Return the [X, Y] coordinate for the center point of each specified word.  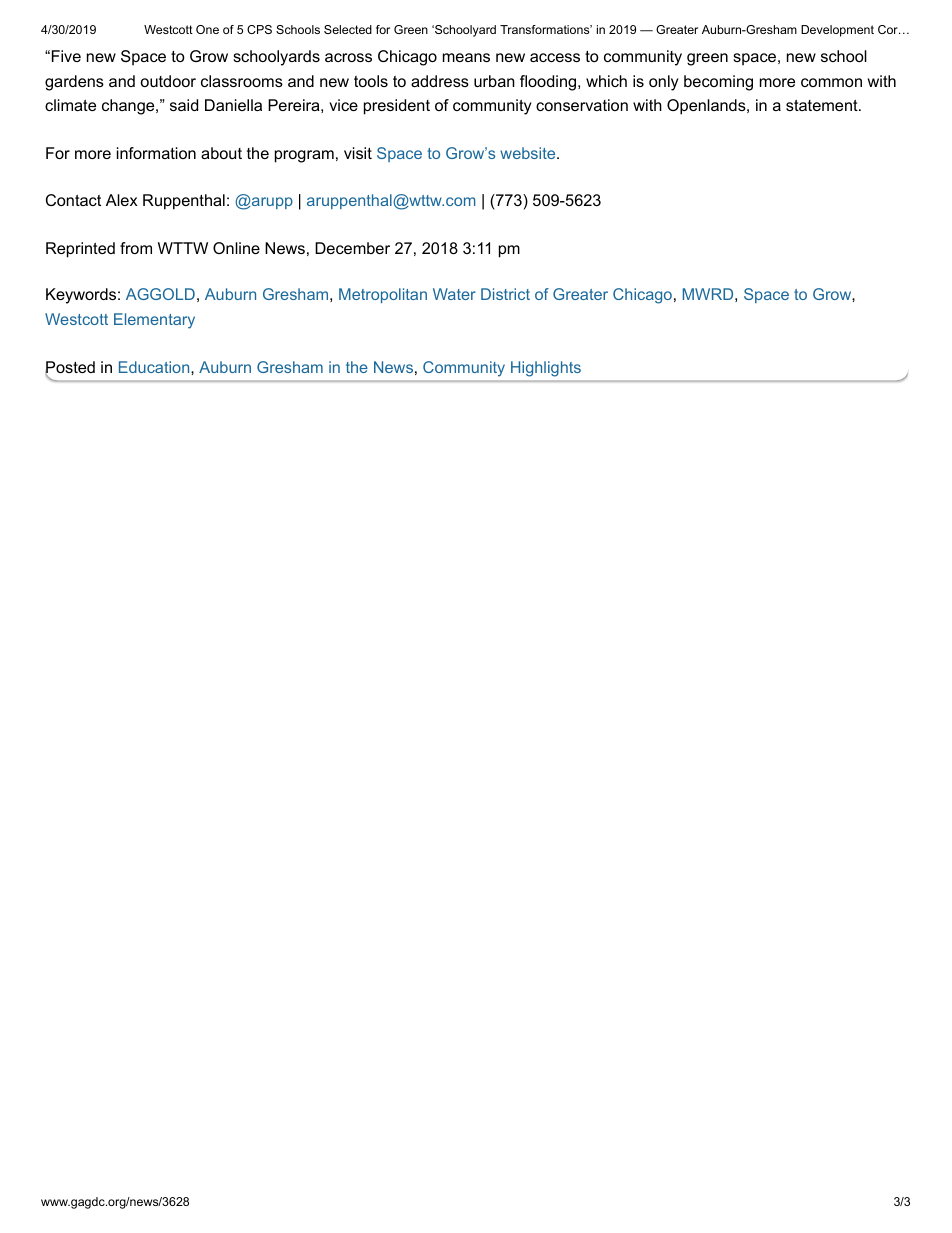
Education [155, 367]
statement [822, 105]
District [505, 294]
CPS [259, 29]
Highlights [546, 369]
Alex [122, 200]
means [466, 57]
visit [358, 153]
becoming [718, 83]
